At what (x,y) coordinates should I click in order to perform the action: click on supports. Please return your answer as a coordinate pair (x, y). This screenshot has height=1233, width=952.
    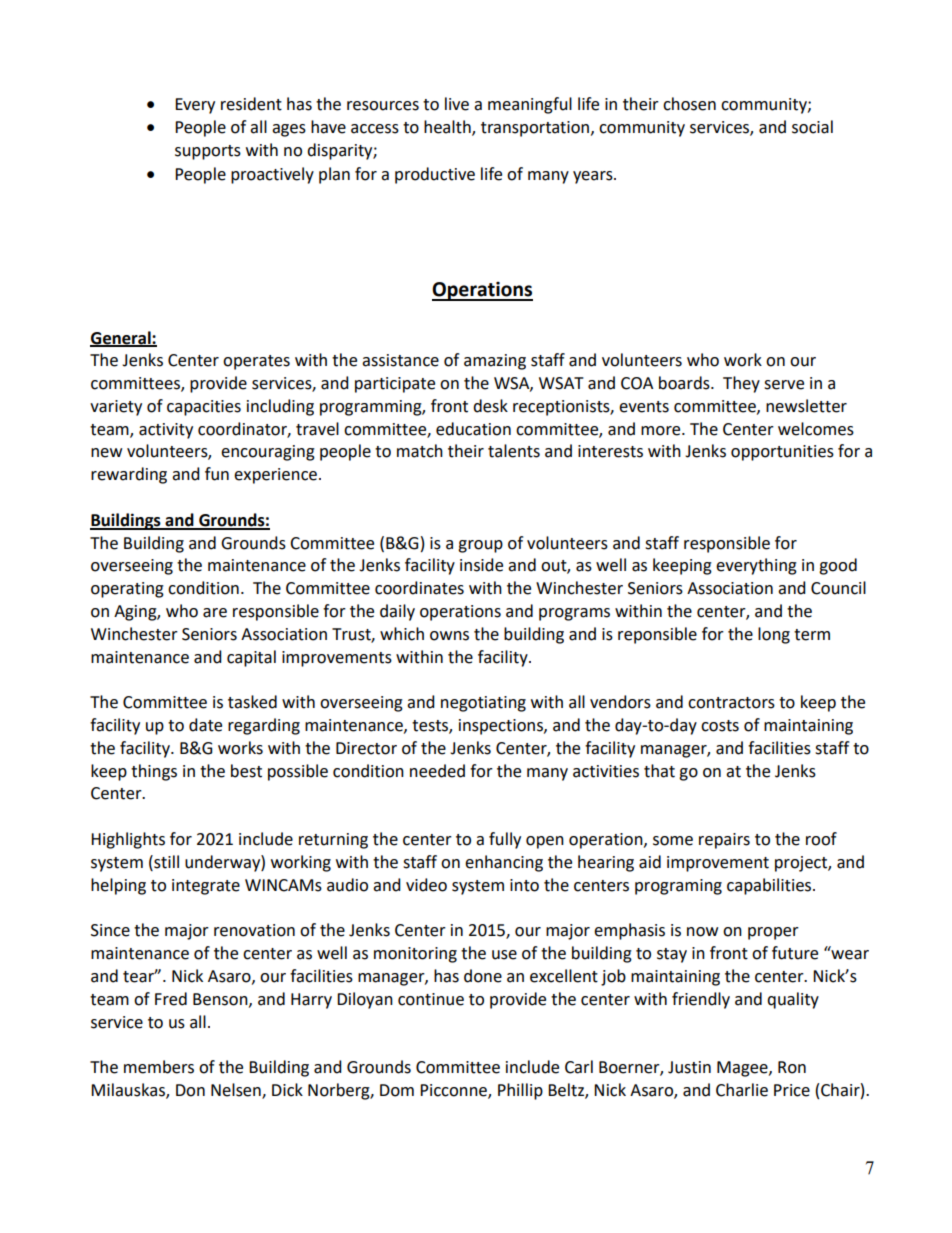
    Looking at the image, I should click on (208, 152).
